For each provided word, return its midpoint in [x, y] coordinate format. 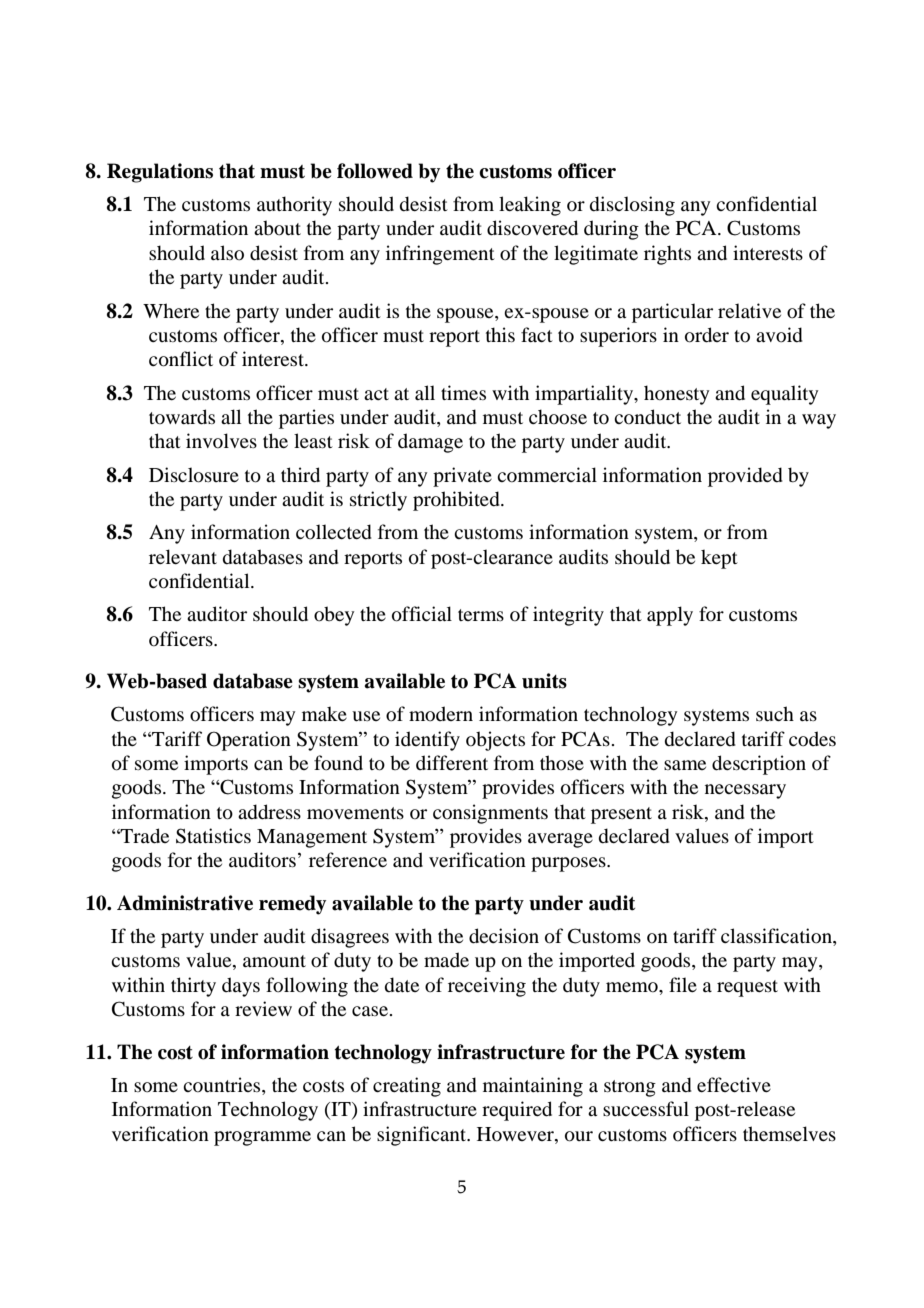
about [277, 228]
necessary [745, 791]
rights [667, 255]
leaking [530, 206]
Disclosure [194, 475]
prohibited [457, 501]
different [452, 762]
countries [223, 1086]
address [269, 812]
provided [745, 477]
